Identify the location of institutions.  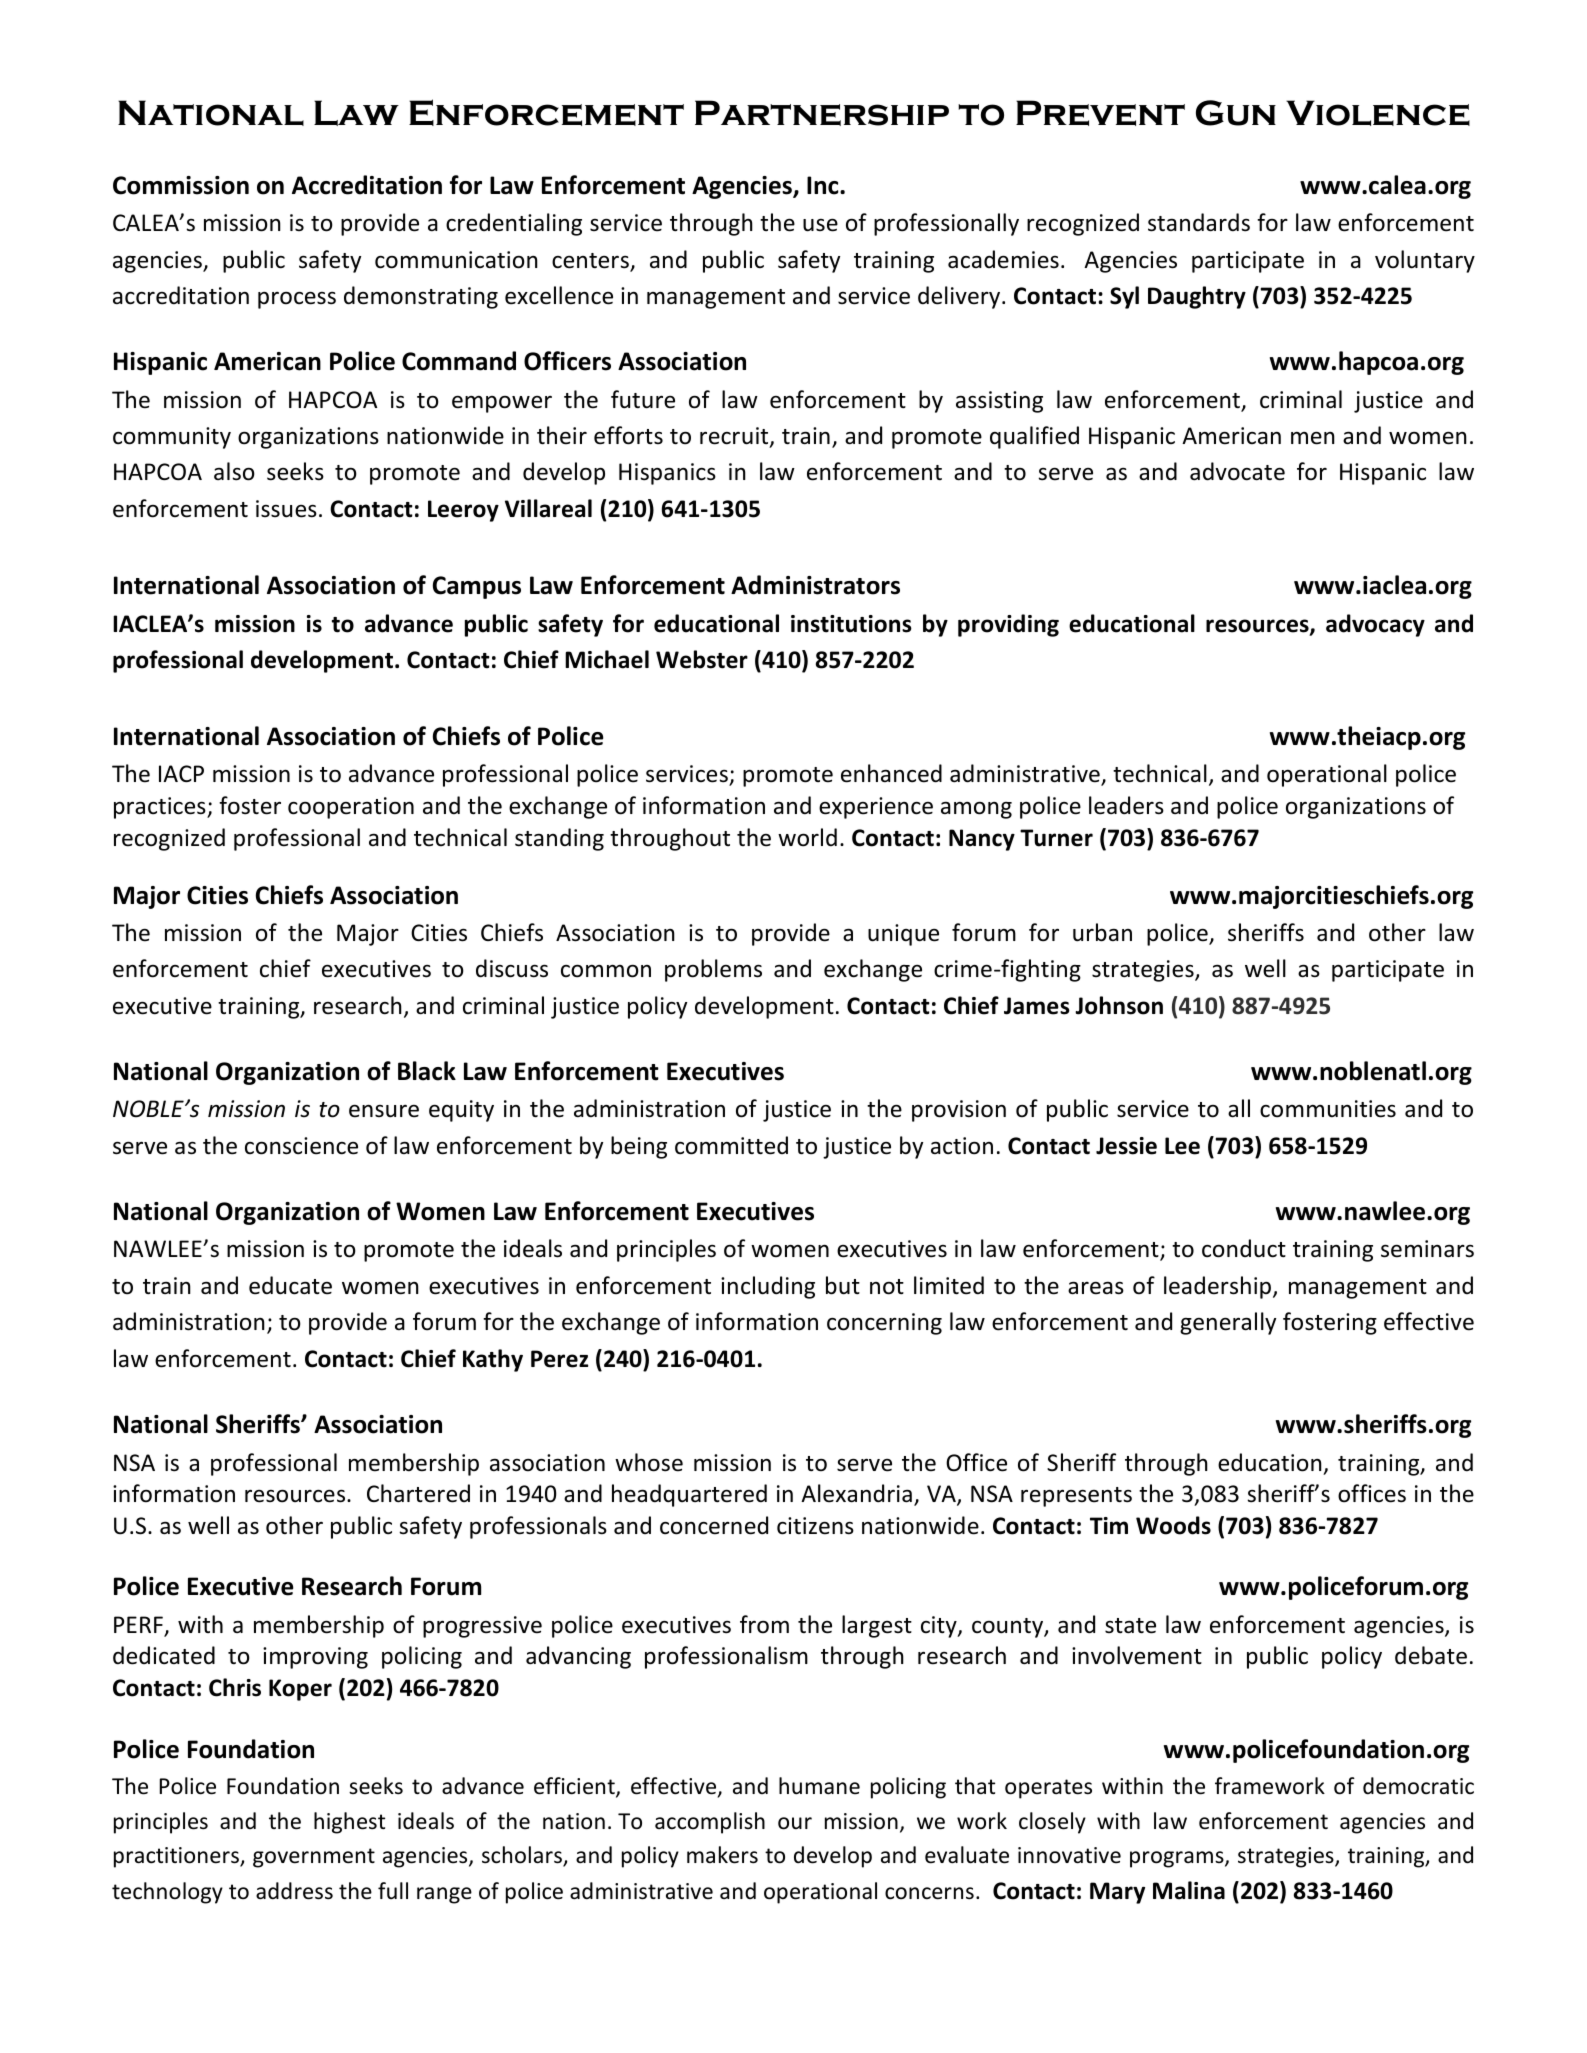
(851, 624).
